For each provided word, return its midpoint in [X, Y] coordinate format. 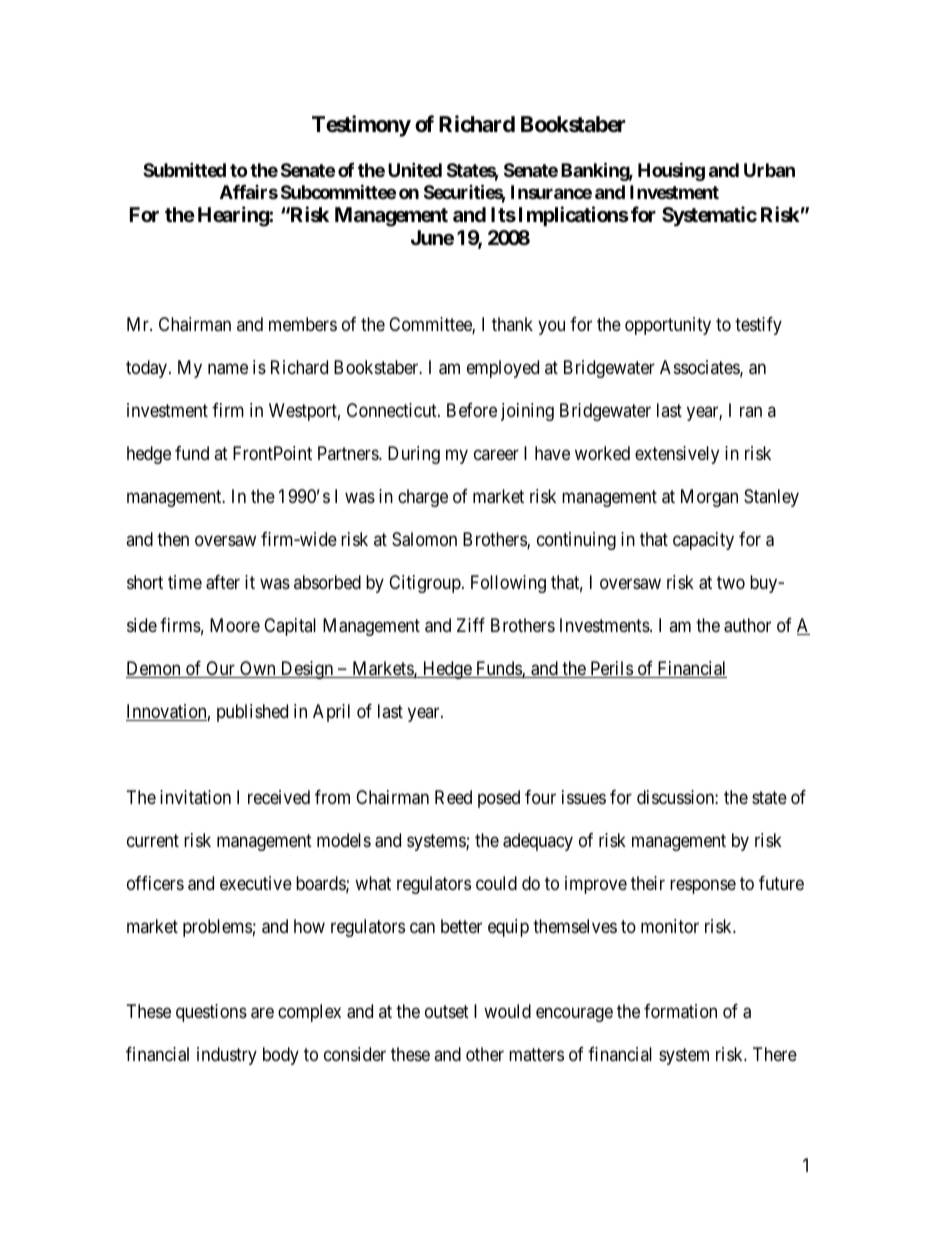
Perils [611, 669]
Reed [453, 797]
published [252, 713]
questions [211, 1013]
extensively [677, 455]
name [228, 369]
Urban [769, 170]
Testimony [361, 126]
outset [447, 1012]
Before [472, 410]
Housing [671, 171]
